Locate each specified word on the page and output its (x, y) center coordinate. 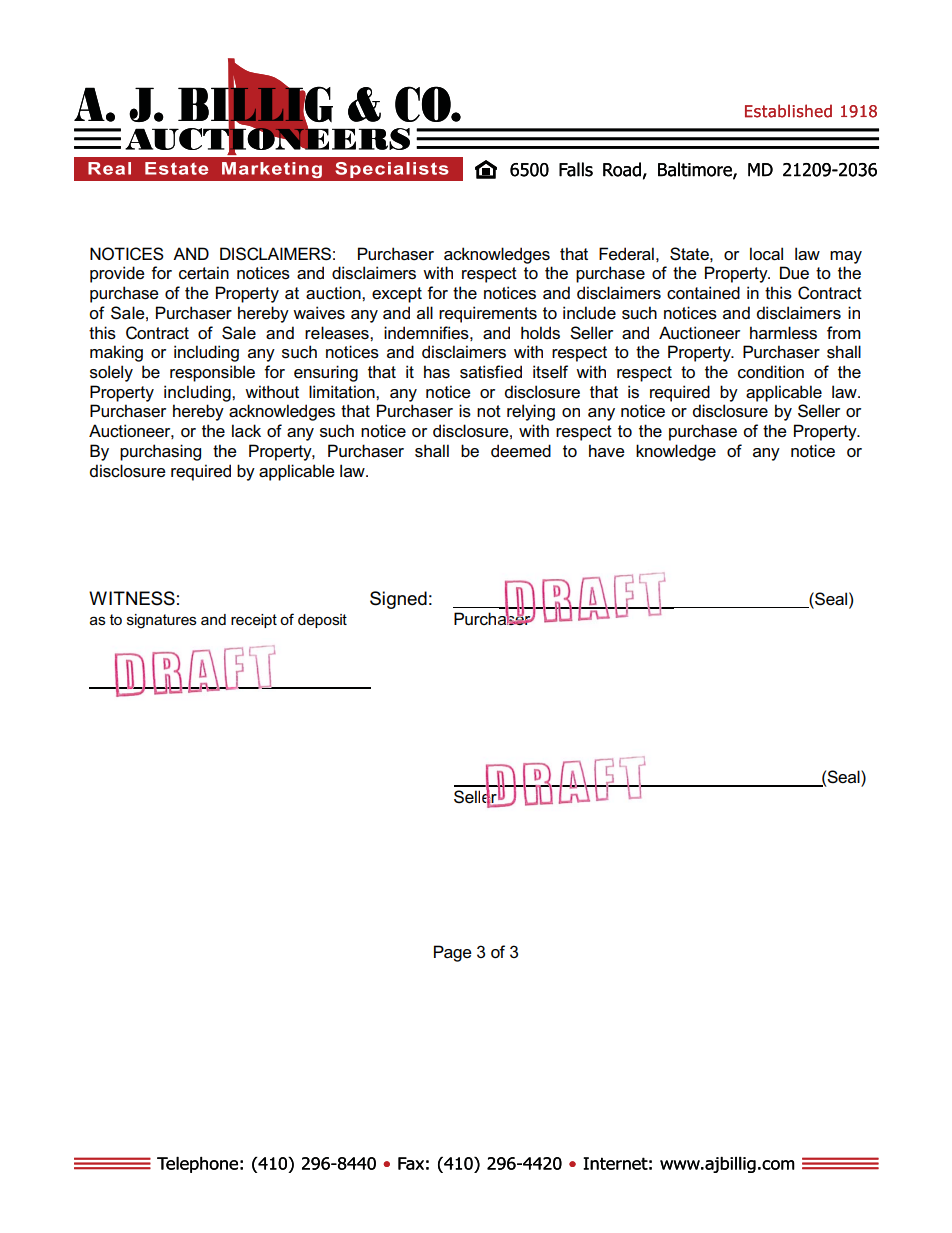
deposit (322, 621)
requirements (488, 314)
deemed (521, 451)
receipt (254, 621)
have (607, 450)
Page (453, 953)
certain (204, 273)
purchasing (160, 452)
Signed (398, 600)
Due (794, 273)
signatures (162, 621)
